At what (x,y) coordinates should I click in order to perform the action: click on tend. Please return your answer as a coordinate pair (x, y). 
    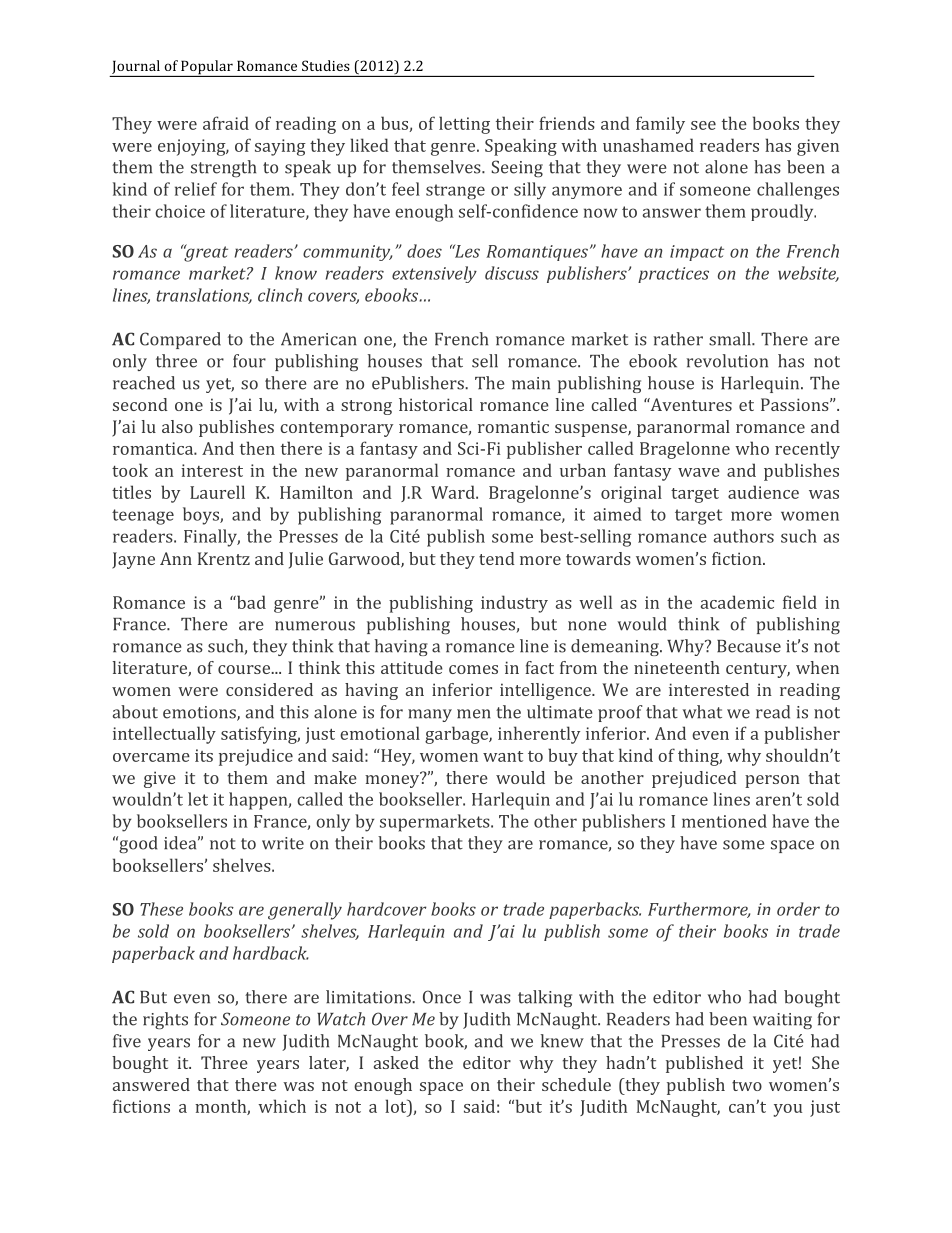
    Looking at the image, I should click on (497, 558).
